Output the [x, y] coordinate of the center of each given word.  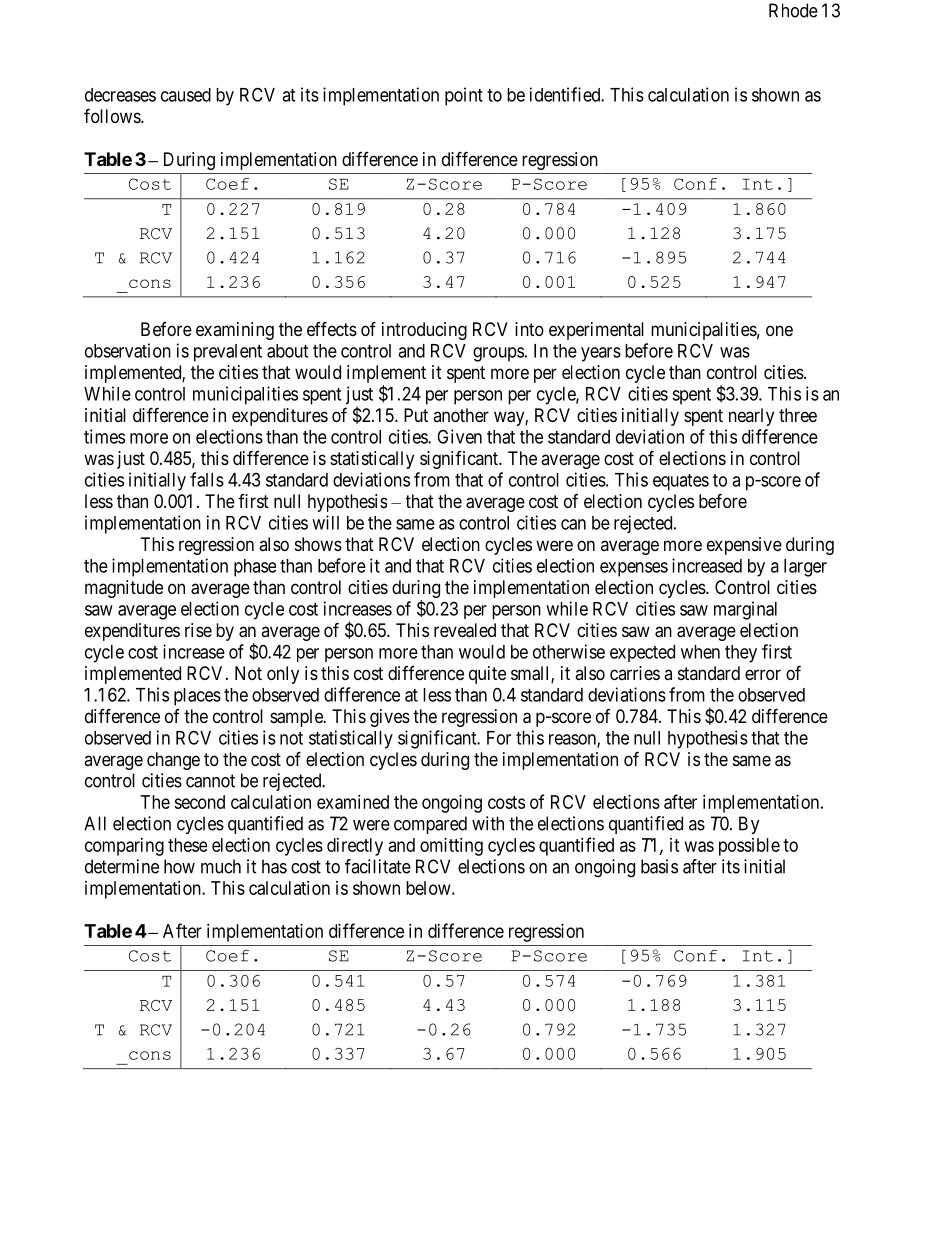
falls [207, 479]
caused [186, 95]
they [741, 654]
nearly [751, 417]
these [187, 845]
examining [235, 331]
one [779, 330]
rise [198, 630]
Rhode [793, 10]
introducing [424, 331]
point [464, 96]
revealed [465, 630]
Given [459, 436]
